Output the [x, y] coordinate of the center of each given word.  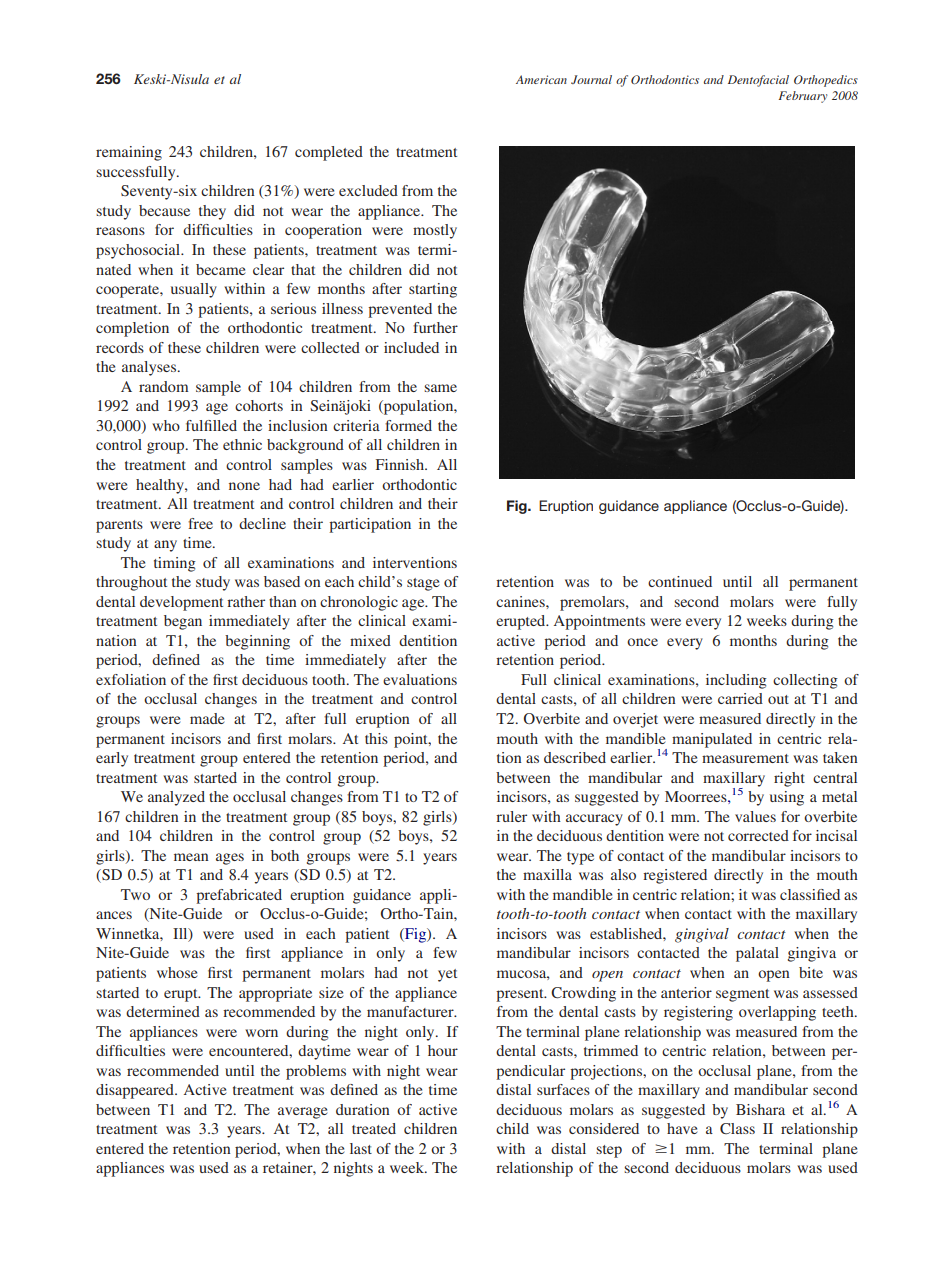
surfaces [563, 1089]
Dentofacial [758, 81]
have [682, 1128]
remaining [129, 153]
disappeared [136, 1091]
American [541, 79]
